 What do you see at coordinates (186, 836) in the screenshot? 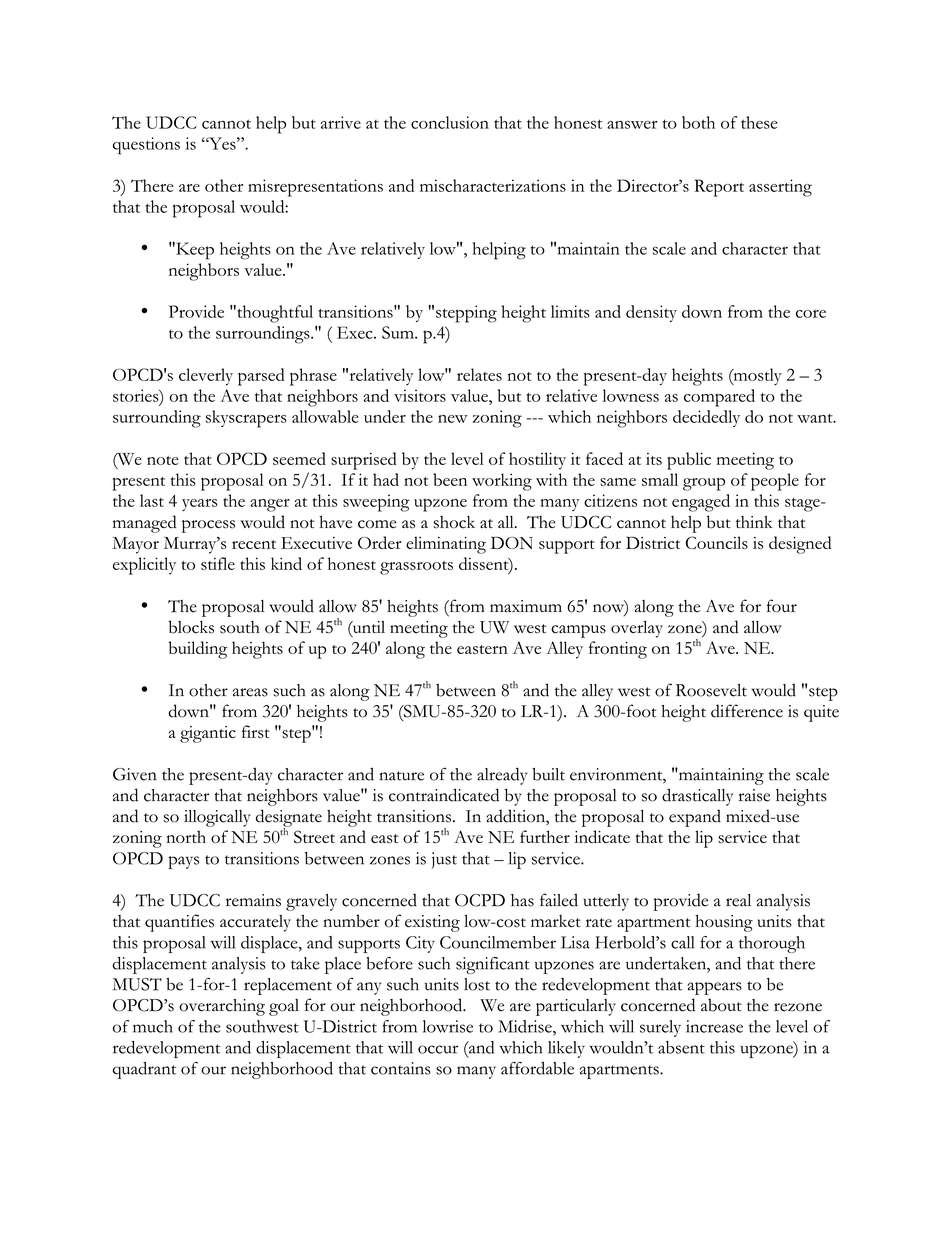
I see `north` at bounding box center [186, 836].
